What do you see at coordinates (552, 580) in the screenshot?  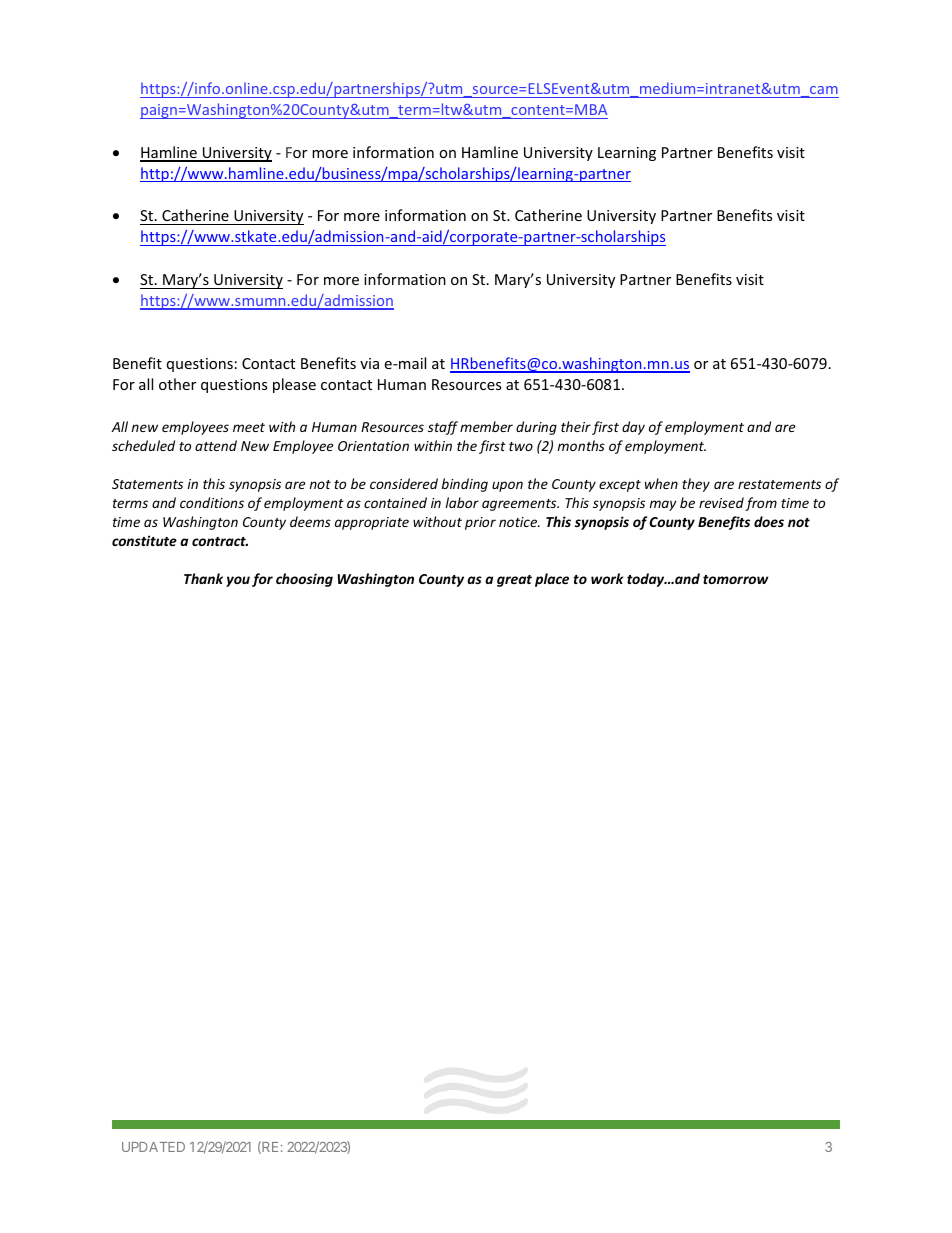 I see `place` at bounding box center [552, 580].
